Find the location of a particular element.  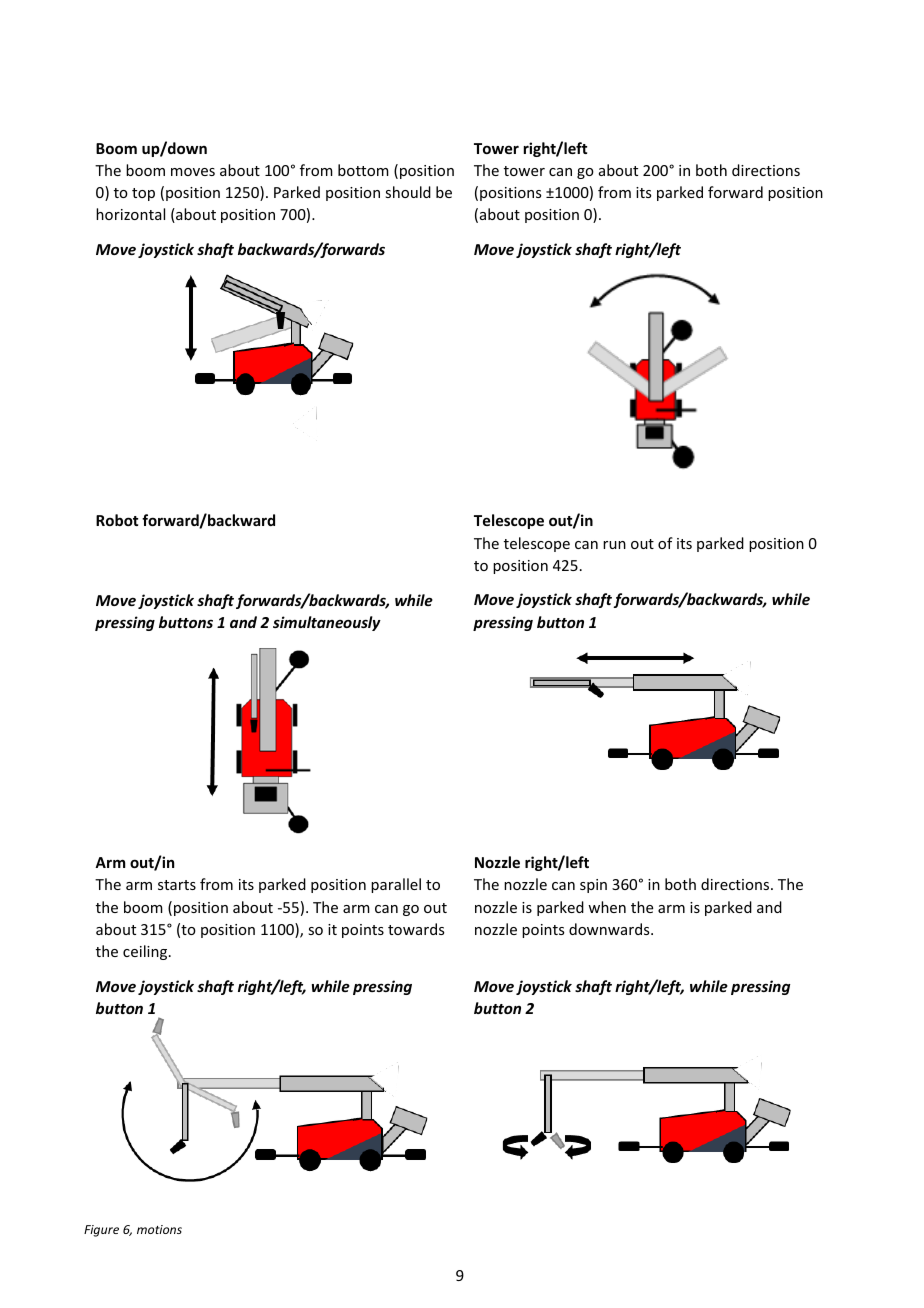

motions is located at coordinates (159, 1229).
